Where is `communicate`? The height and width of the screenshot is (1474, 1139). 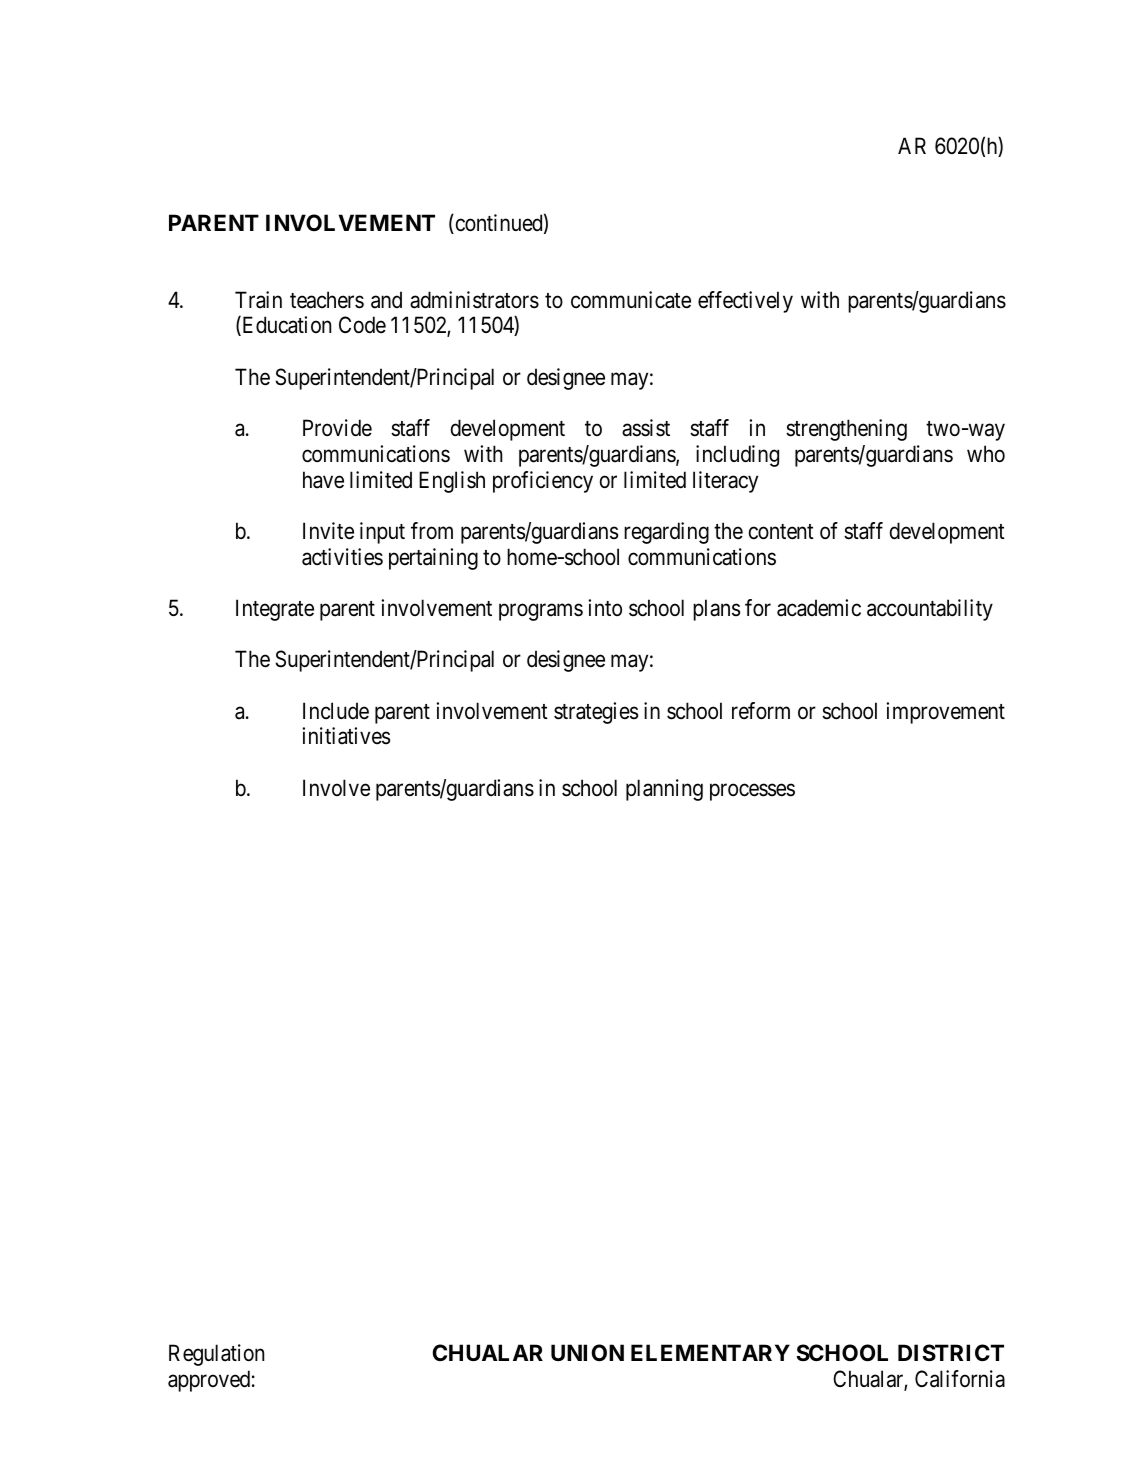
communicate is located at coordinates (631, 300).
